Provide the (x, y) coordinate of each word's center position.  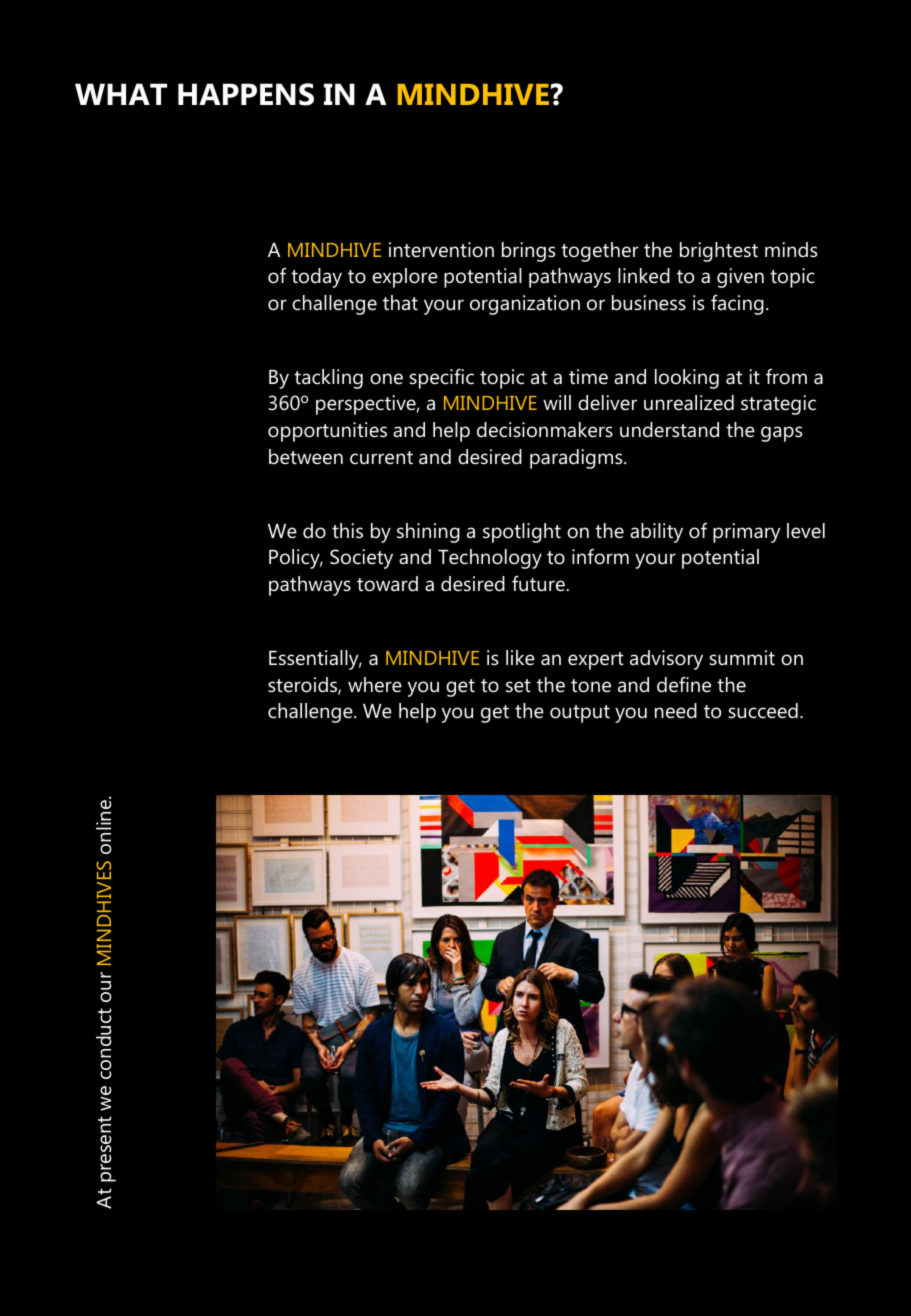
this (347, 530)
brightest (719, 252)
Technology (490, 559)
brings (529, 252)
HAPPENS (246, 94)
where (375, 685)
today (316, 278)
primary (746, 533)
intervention (441, 250)
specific (441, 379)
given (740, 278)
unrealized (689, 403)
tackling (328, 379)
